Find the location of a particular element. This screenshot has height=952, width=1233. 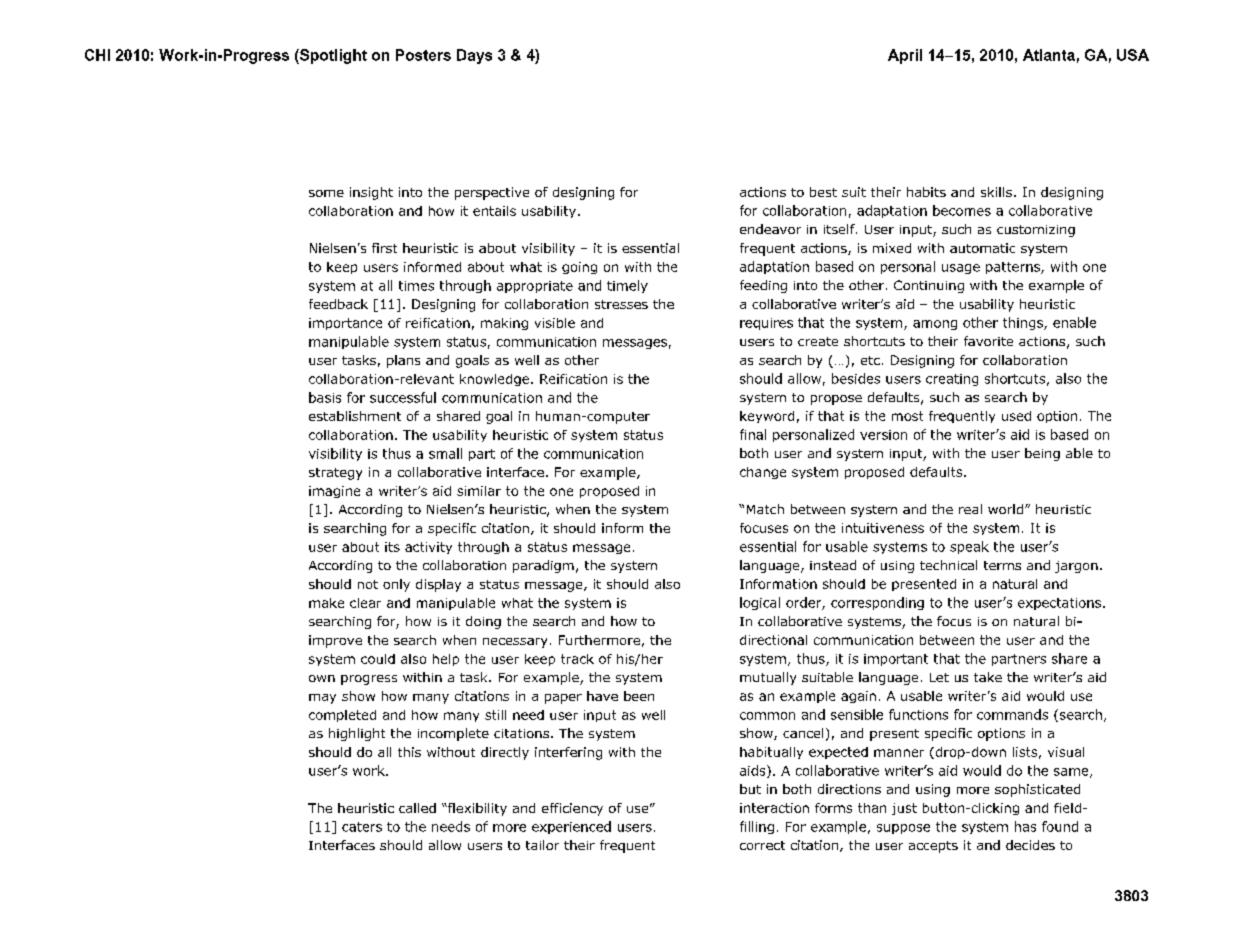

has is located at coordinates (1025, 826).
